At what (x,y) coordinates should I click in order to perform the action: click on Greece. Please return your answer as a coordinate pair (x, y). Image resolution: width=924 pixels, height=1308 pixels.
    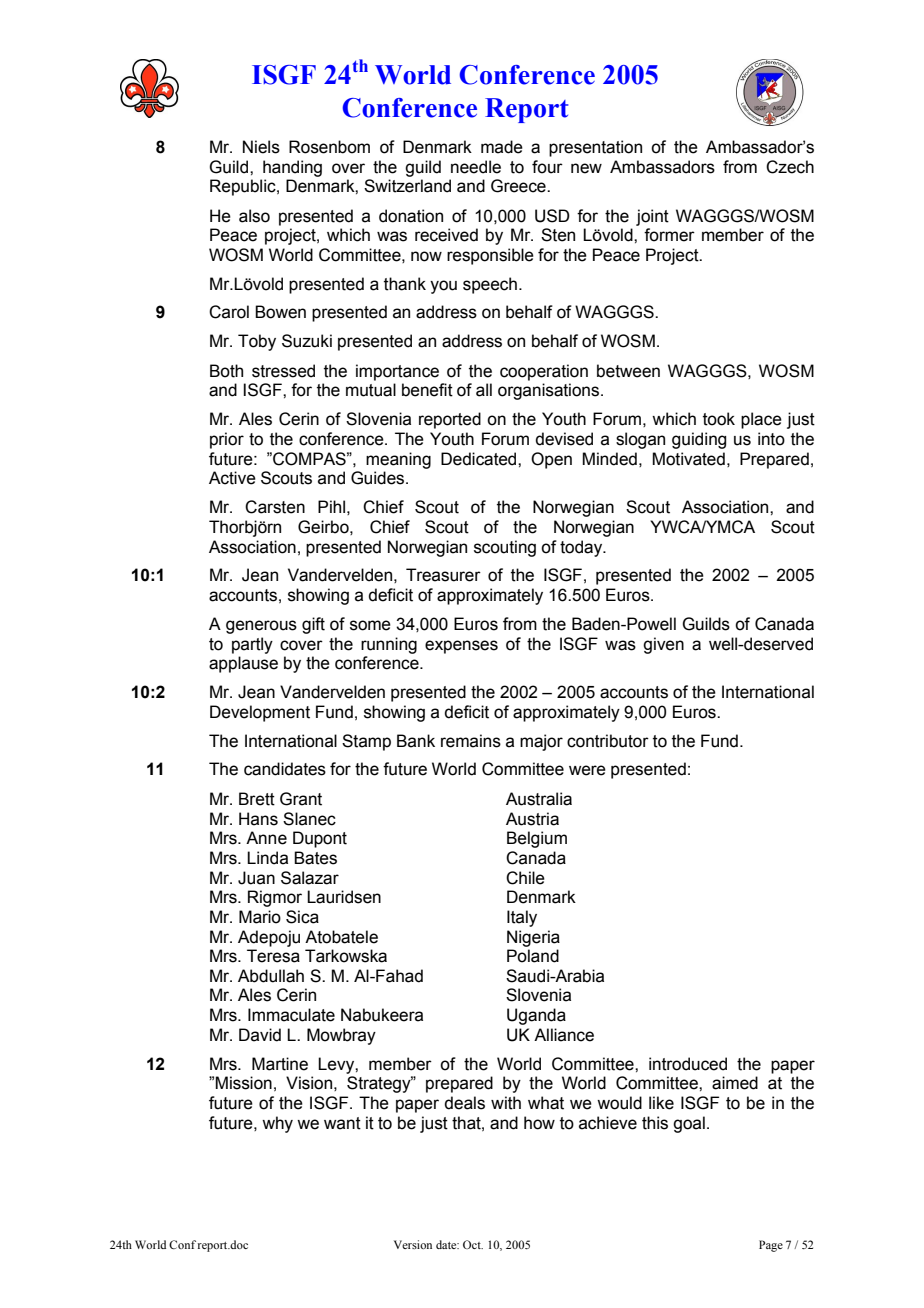
    Looking at the image, I should click on (519, 186).
